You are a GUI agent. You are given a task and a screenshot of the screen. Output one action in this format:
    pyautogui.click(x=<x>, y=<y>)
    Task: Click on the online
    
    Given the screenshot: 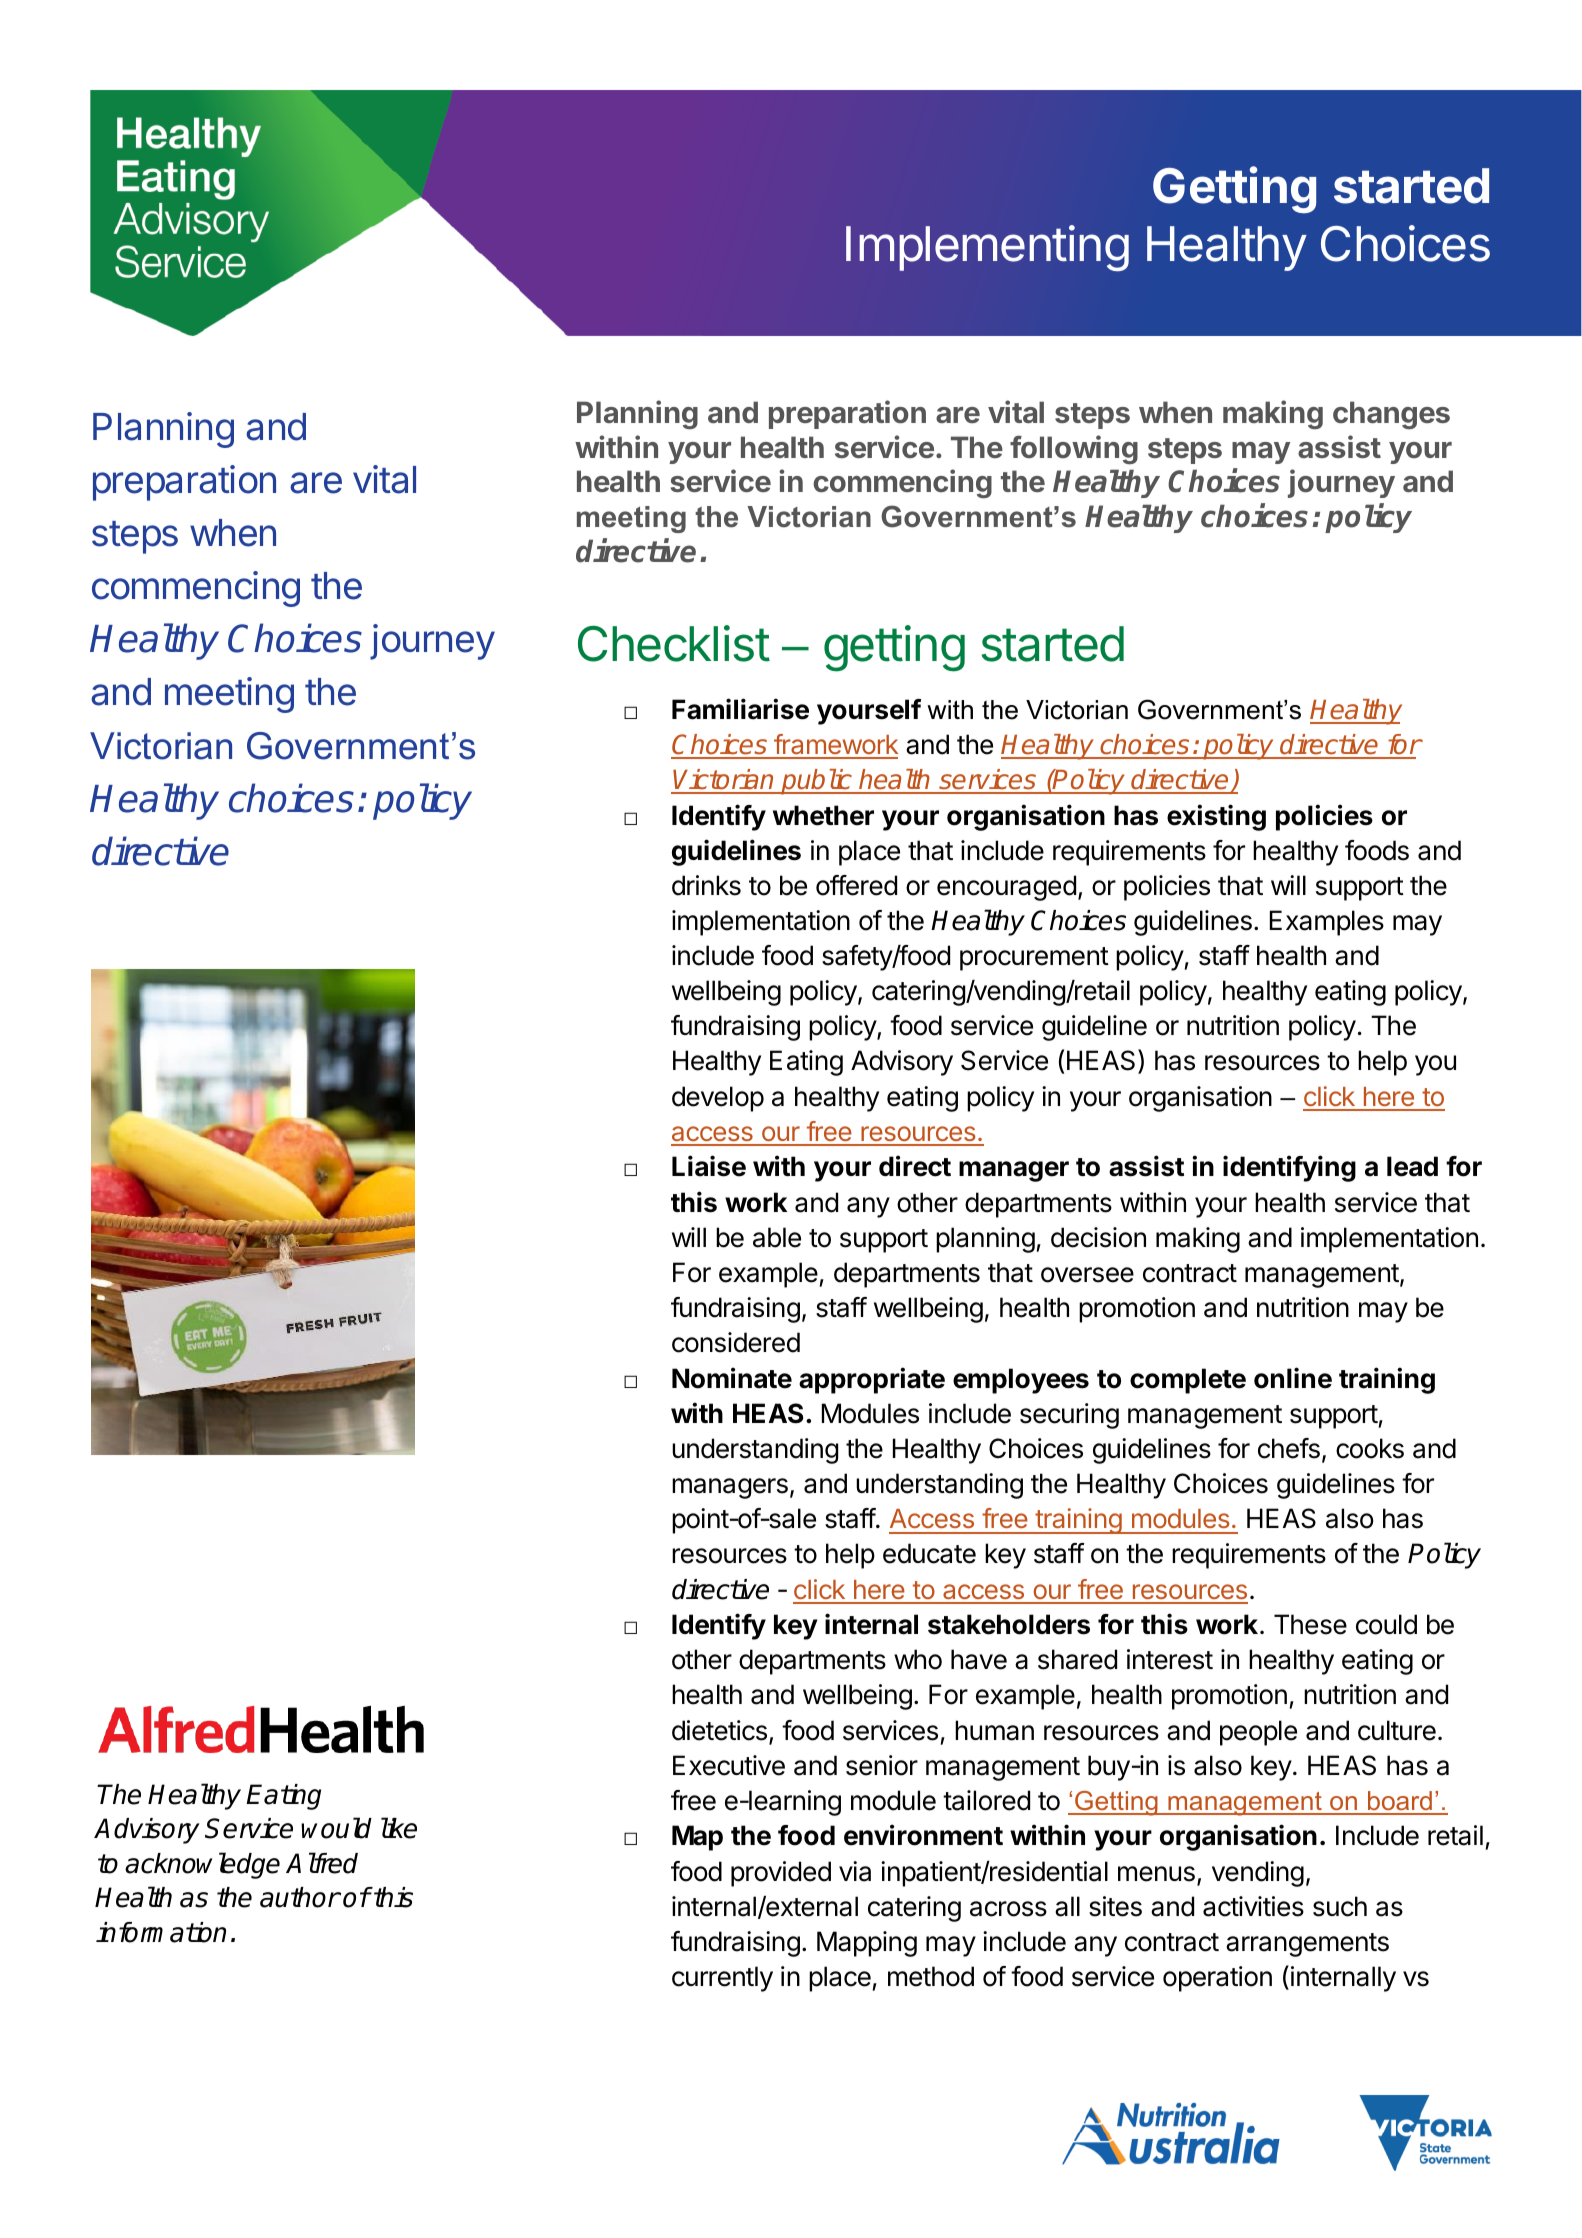 What is the action you would take?
    pyautogui.click(x=1293, y=1378)
